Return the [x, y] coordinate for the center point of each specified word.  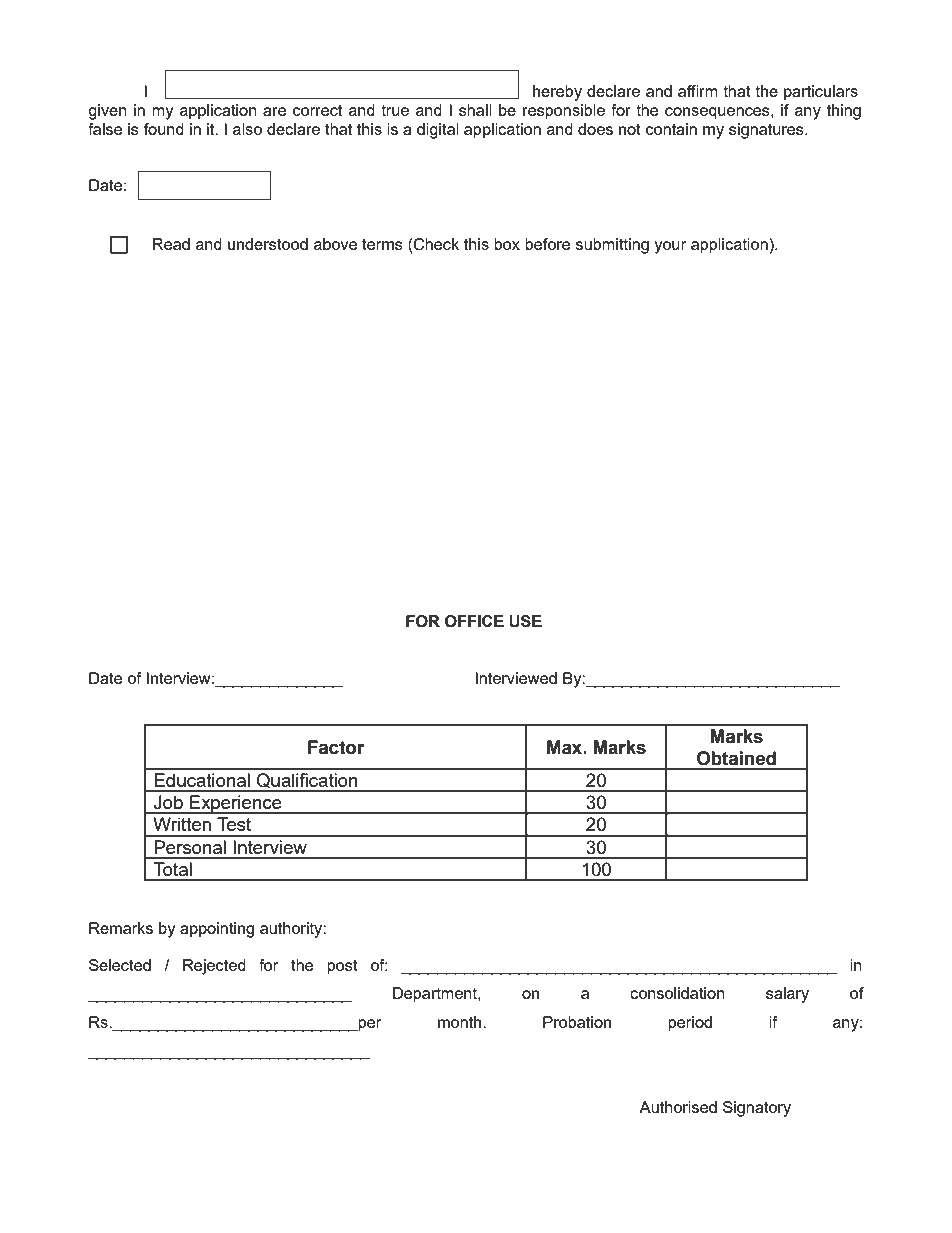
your [670, 247]
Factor [336, 747]
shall [475, 110]
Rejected [214, 967]
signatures [767, 131]
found [164, 129]
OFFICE [474, 621]
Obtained [736, 758]
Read [171, 244]
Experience [236, 805]
